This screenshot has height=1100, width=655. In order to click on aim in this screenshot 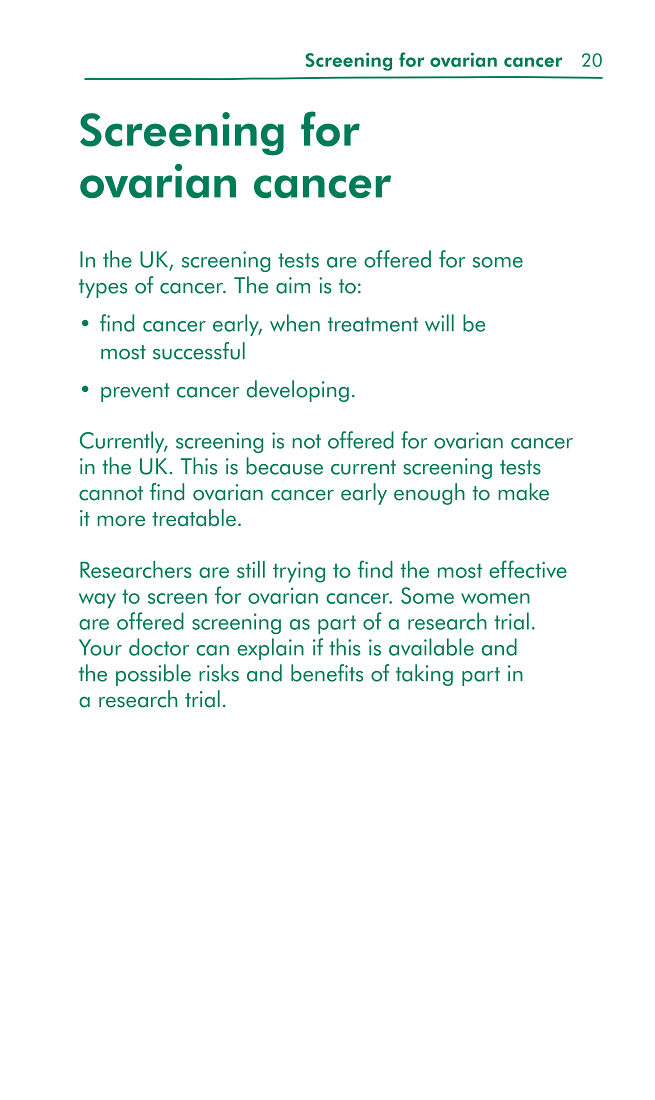, I will do `click(293, 285)`.
